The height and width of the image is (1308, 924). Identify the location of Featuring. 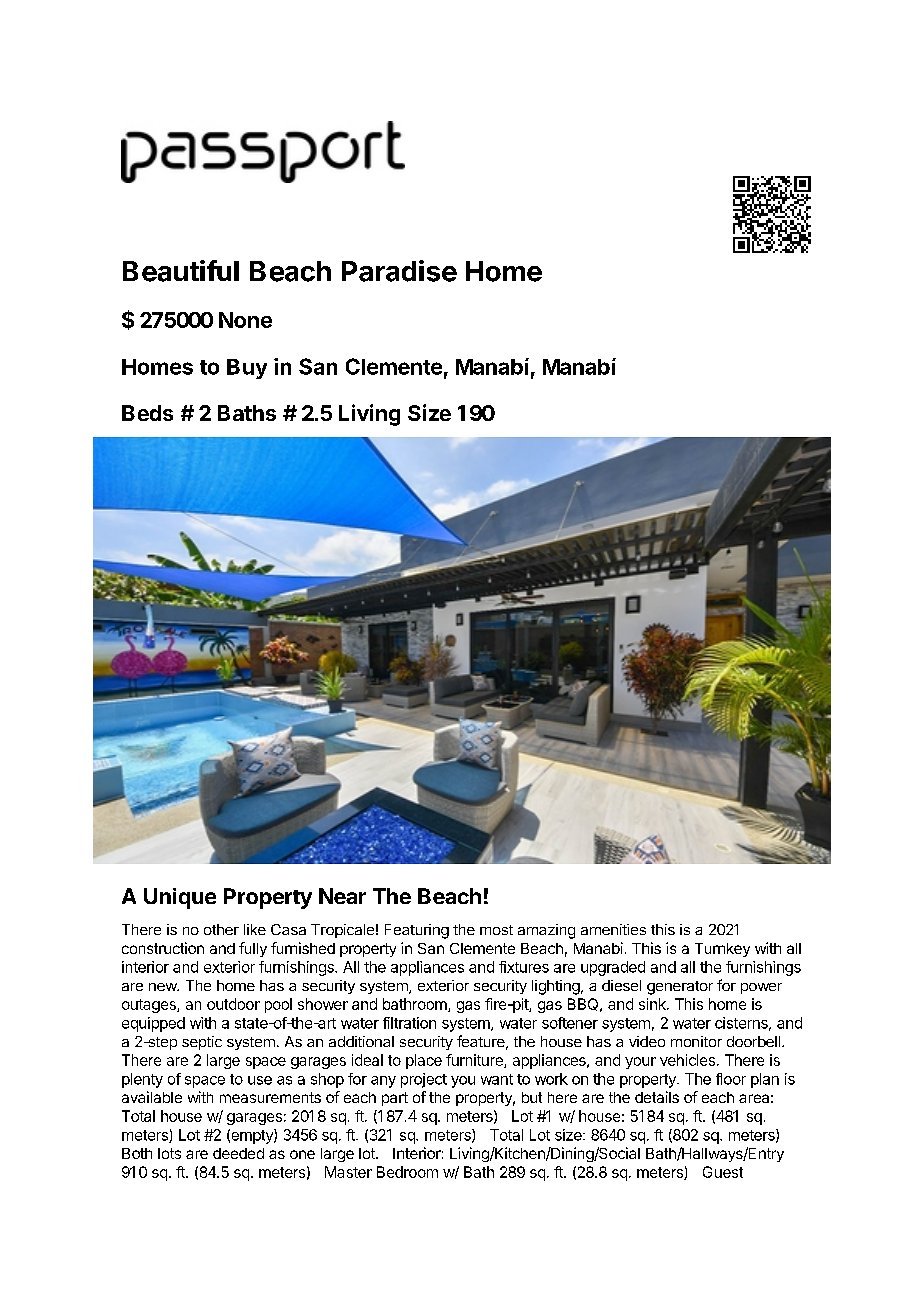
(417, 931).
